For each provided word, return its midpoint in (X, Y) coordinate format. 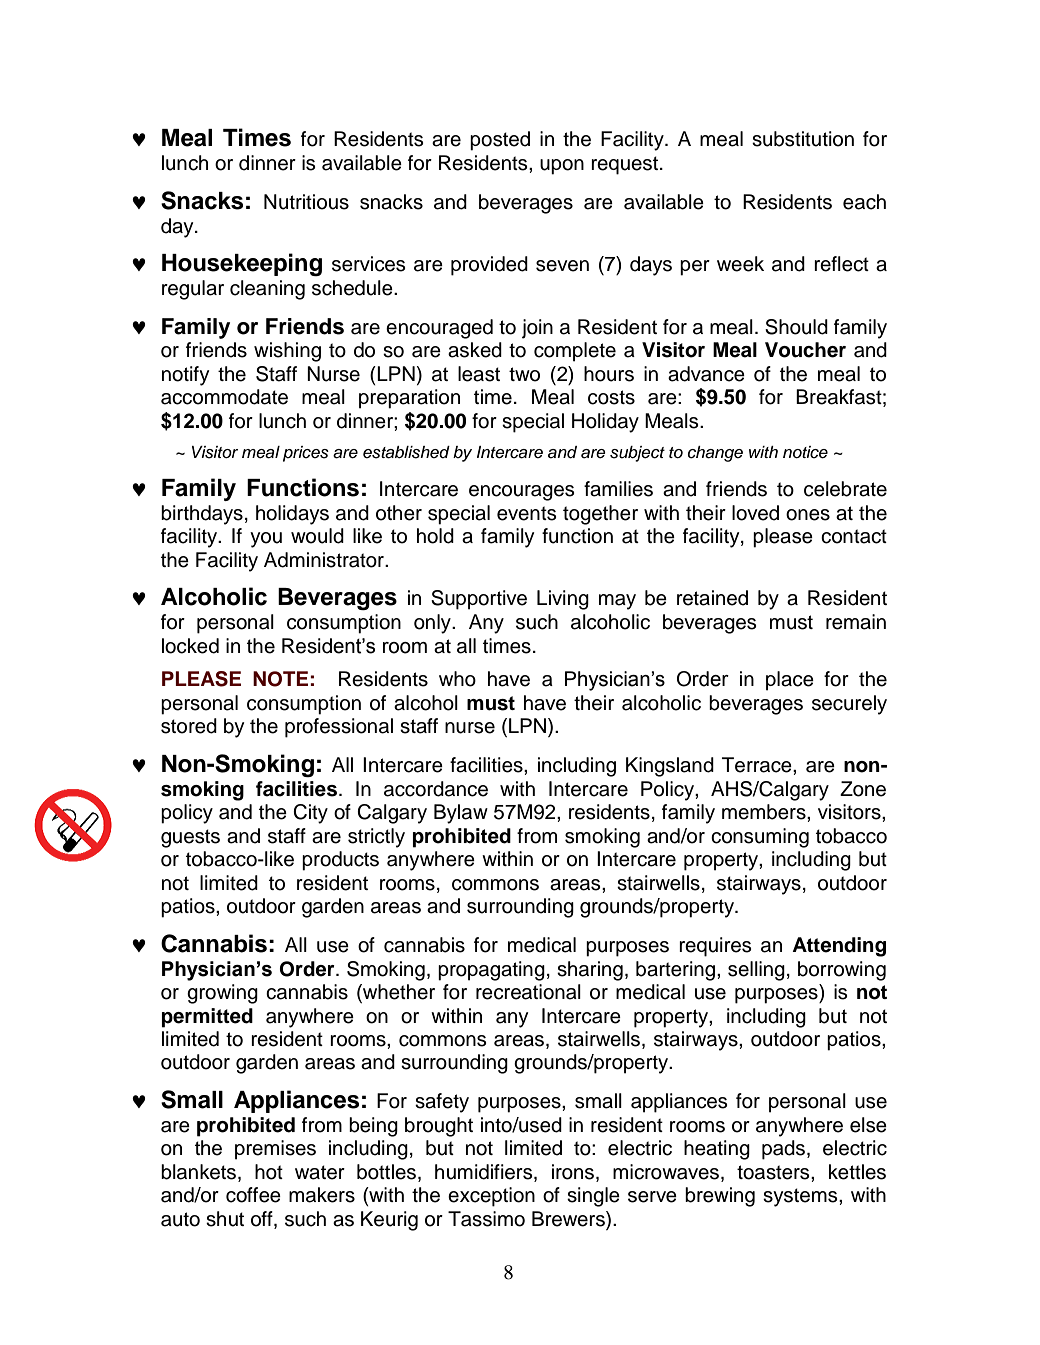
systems (801, 1197)
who (457, 679)
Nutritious (306, 202)
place (790, 681)
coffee (253, 1195)
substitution (803, 139)
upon (562, 167)
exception (491, 1197)
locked (190, 646)
